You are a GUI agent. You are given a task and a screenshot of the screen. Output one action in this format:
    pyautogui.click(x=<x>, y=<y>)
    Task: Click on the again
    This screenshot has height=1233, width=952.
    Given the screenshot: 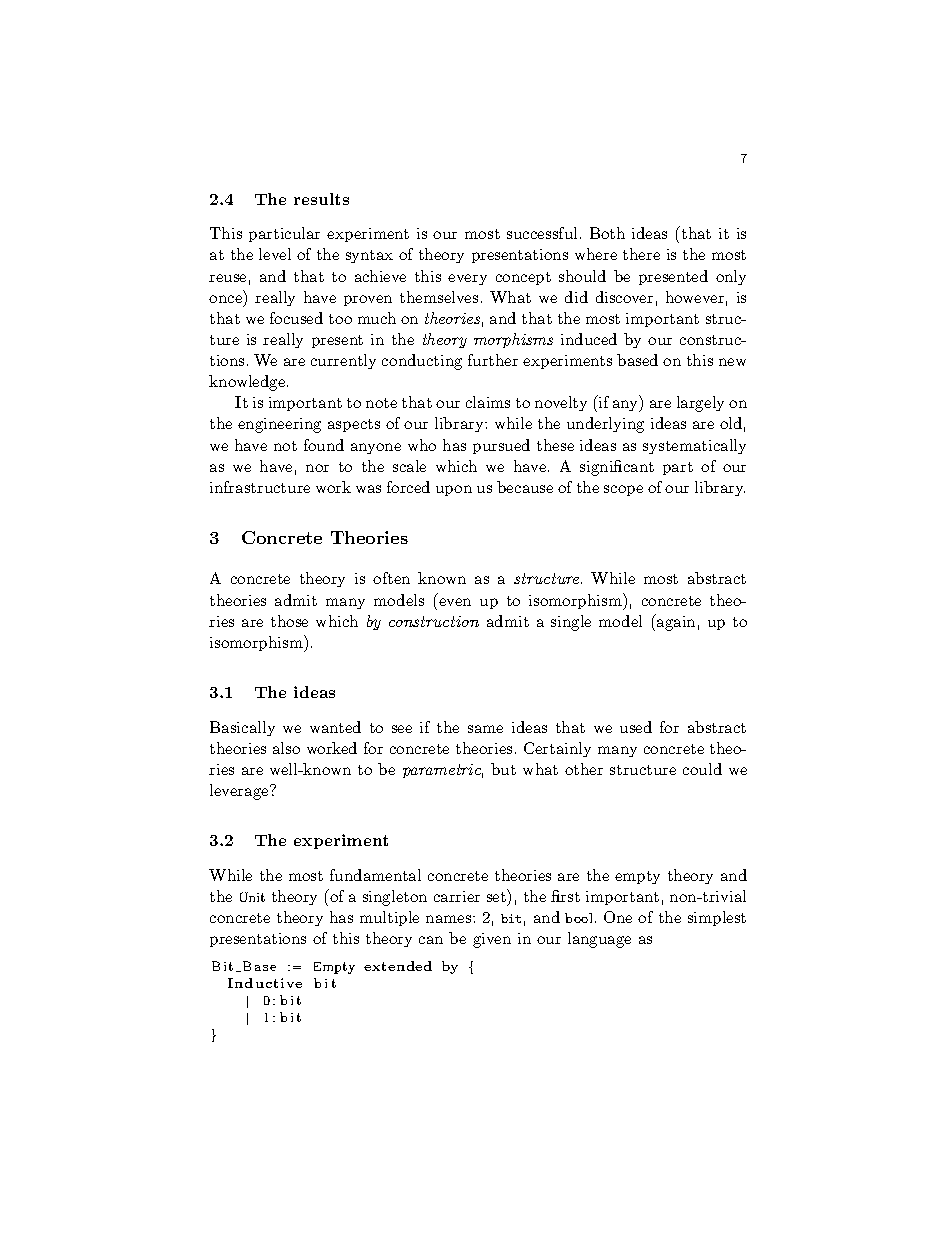 What is the action you would take?
    pyautogui.click(x=675, y=622)
